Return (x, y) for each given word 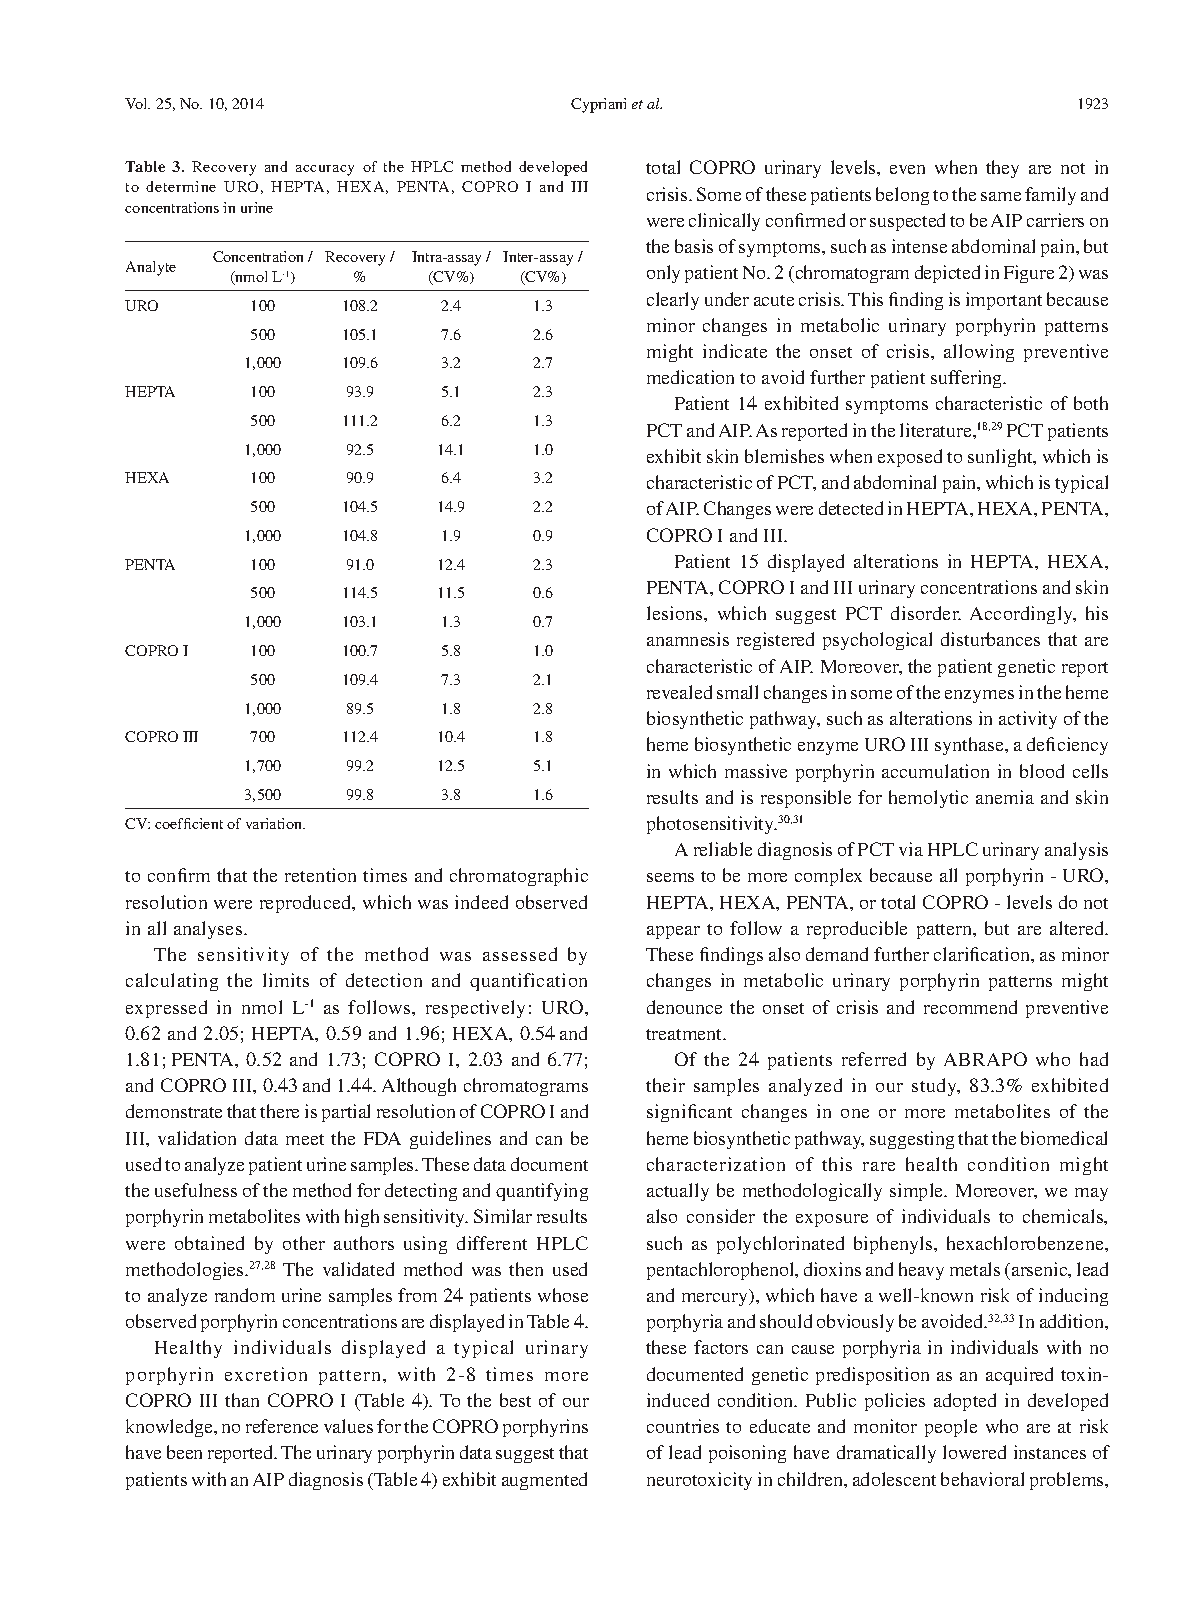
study (935, 1087)
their (665, 1085)
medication (690, 377)
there (279, 1111)
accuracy (325, 170)
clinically (724, 222)
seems (670, 877)
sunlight (1001, 458)
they (1002, 169)
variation (275, 823)
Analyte (151, 268)
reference (282, 1426)
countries (683, 1426)
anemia (1005, 797)
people (951, 1428)
